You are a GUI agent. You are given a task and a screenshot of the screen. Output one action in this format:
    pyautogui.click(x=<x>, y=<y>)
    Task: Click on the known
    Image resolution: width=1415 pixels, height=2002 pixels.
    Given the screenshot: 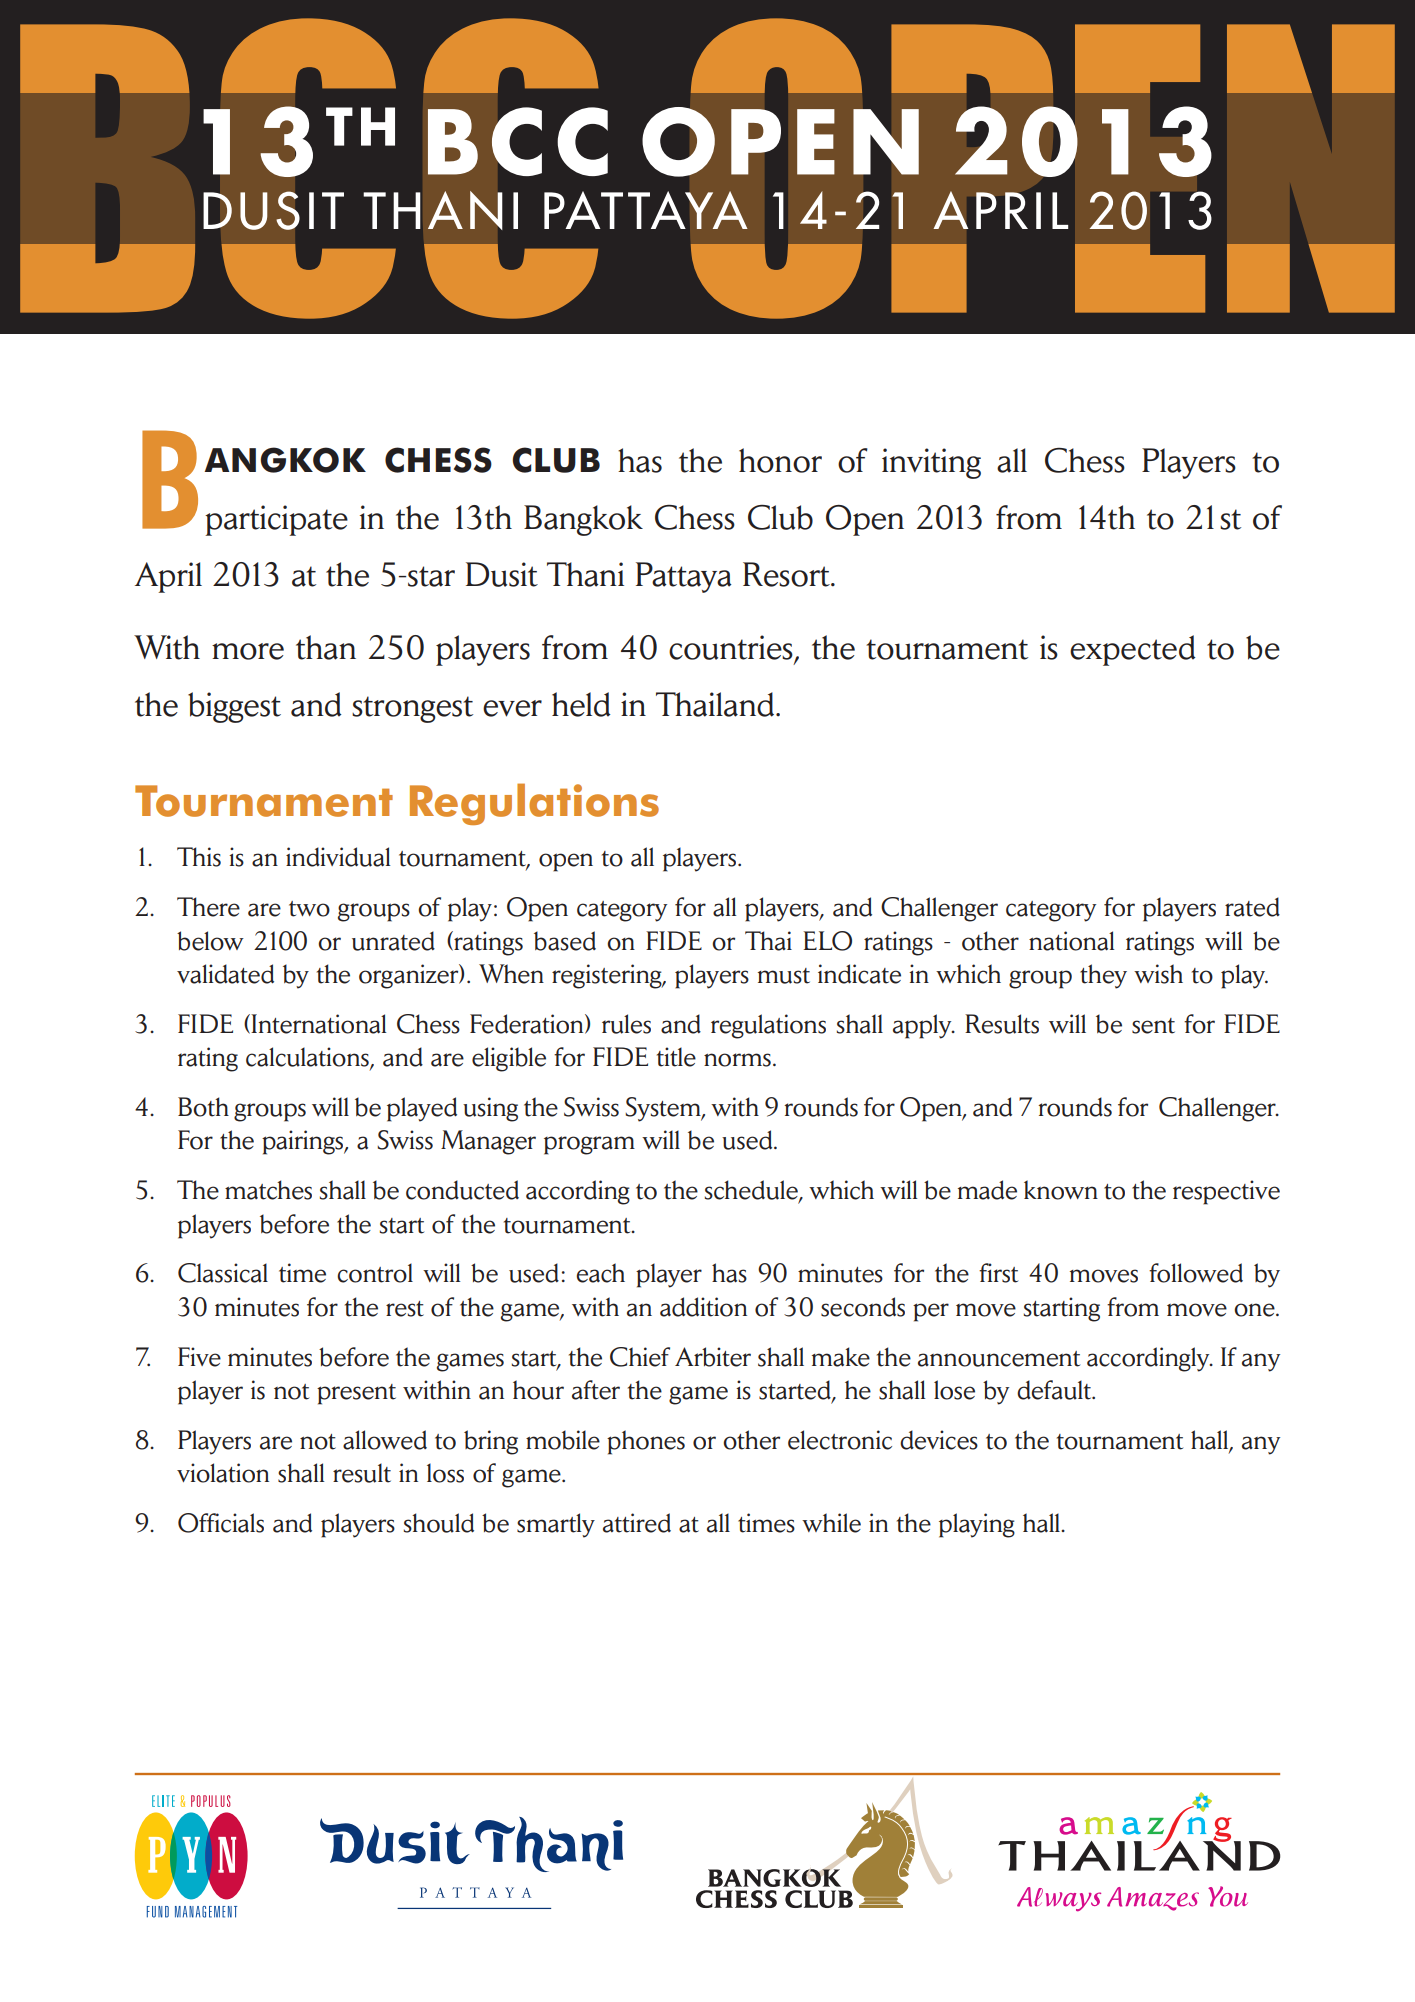 What is the action you would take?
    pyautogui.click(x=1061, y=1190)
